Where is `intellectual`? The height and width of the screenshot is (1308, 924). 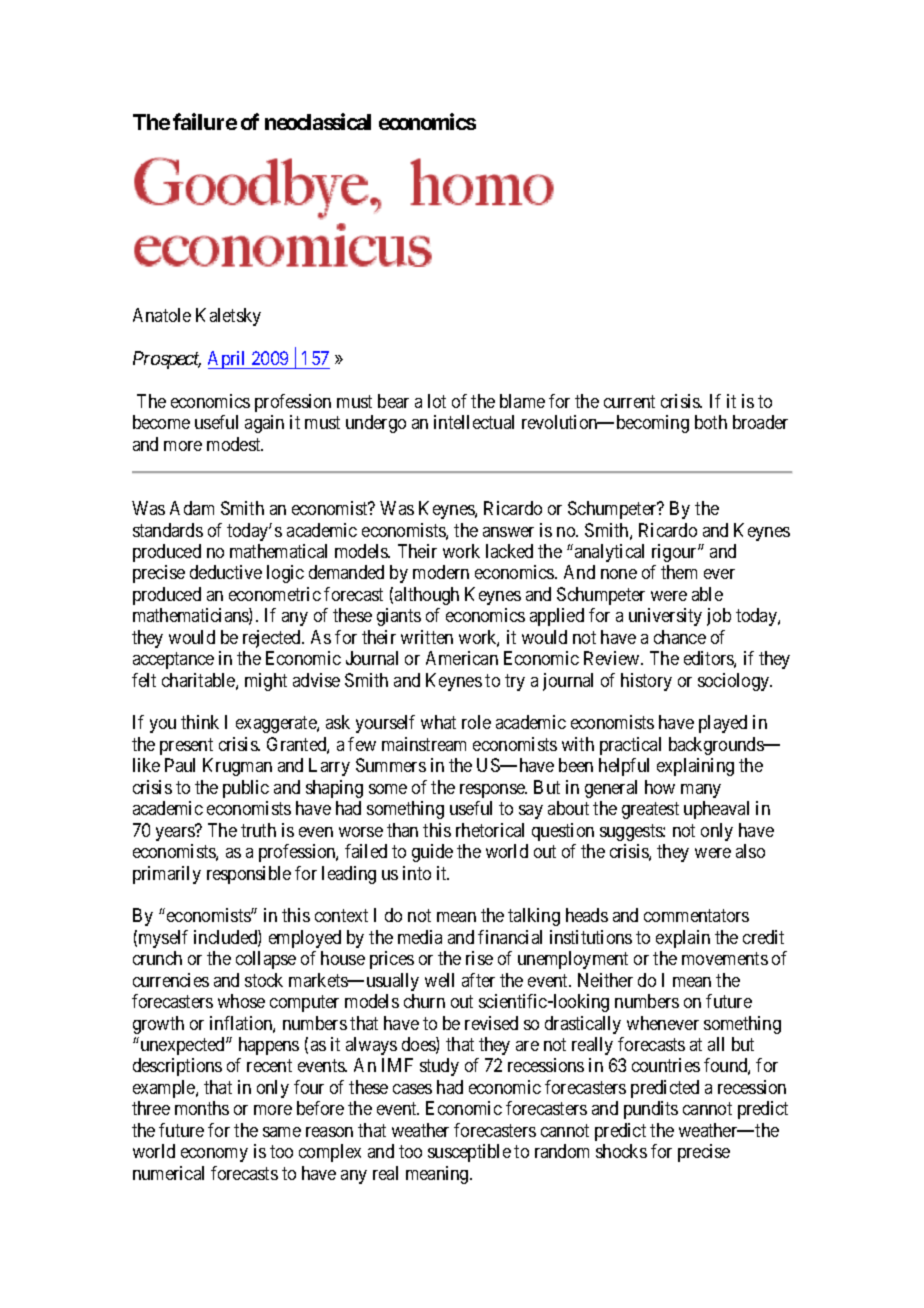
intellectual is located at coordinates (474, 422).
